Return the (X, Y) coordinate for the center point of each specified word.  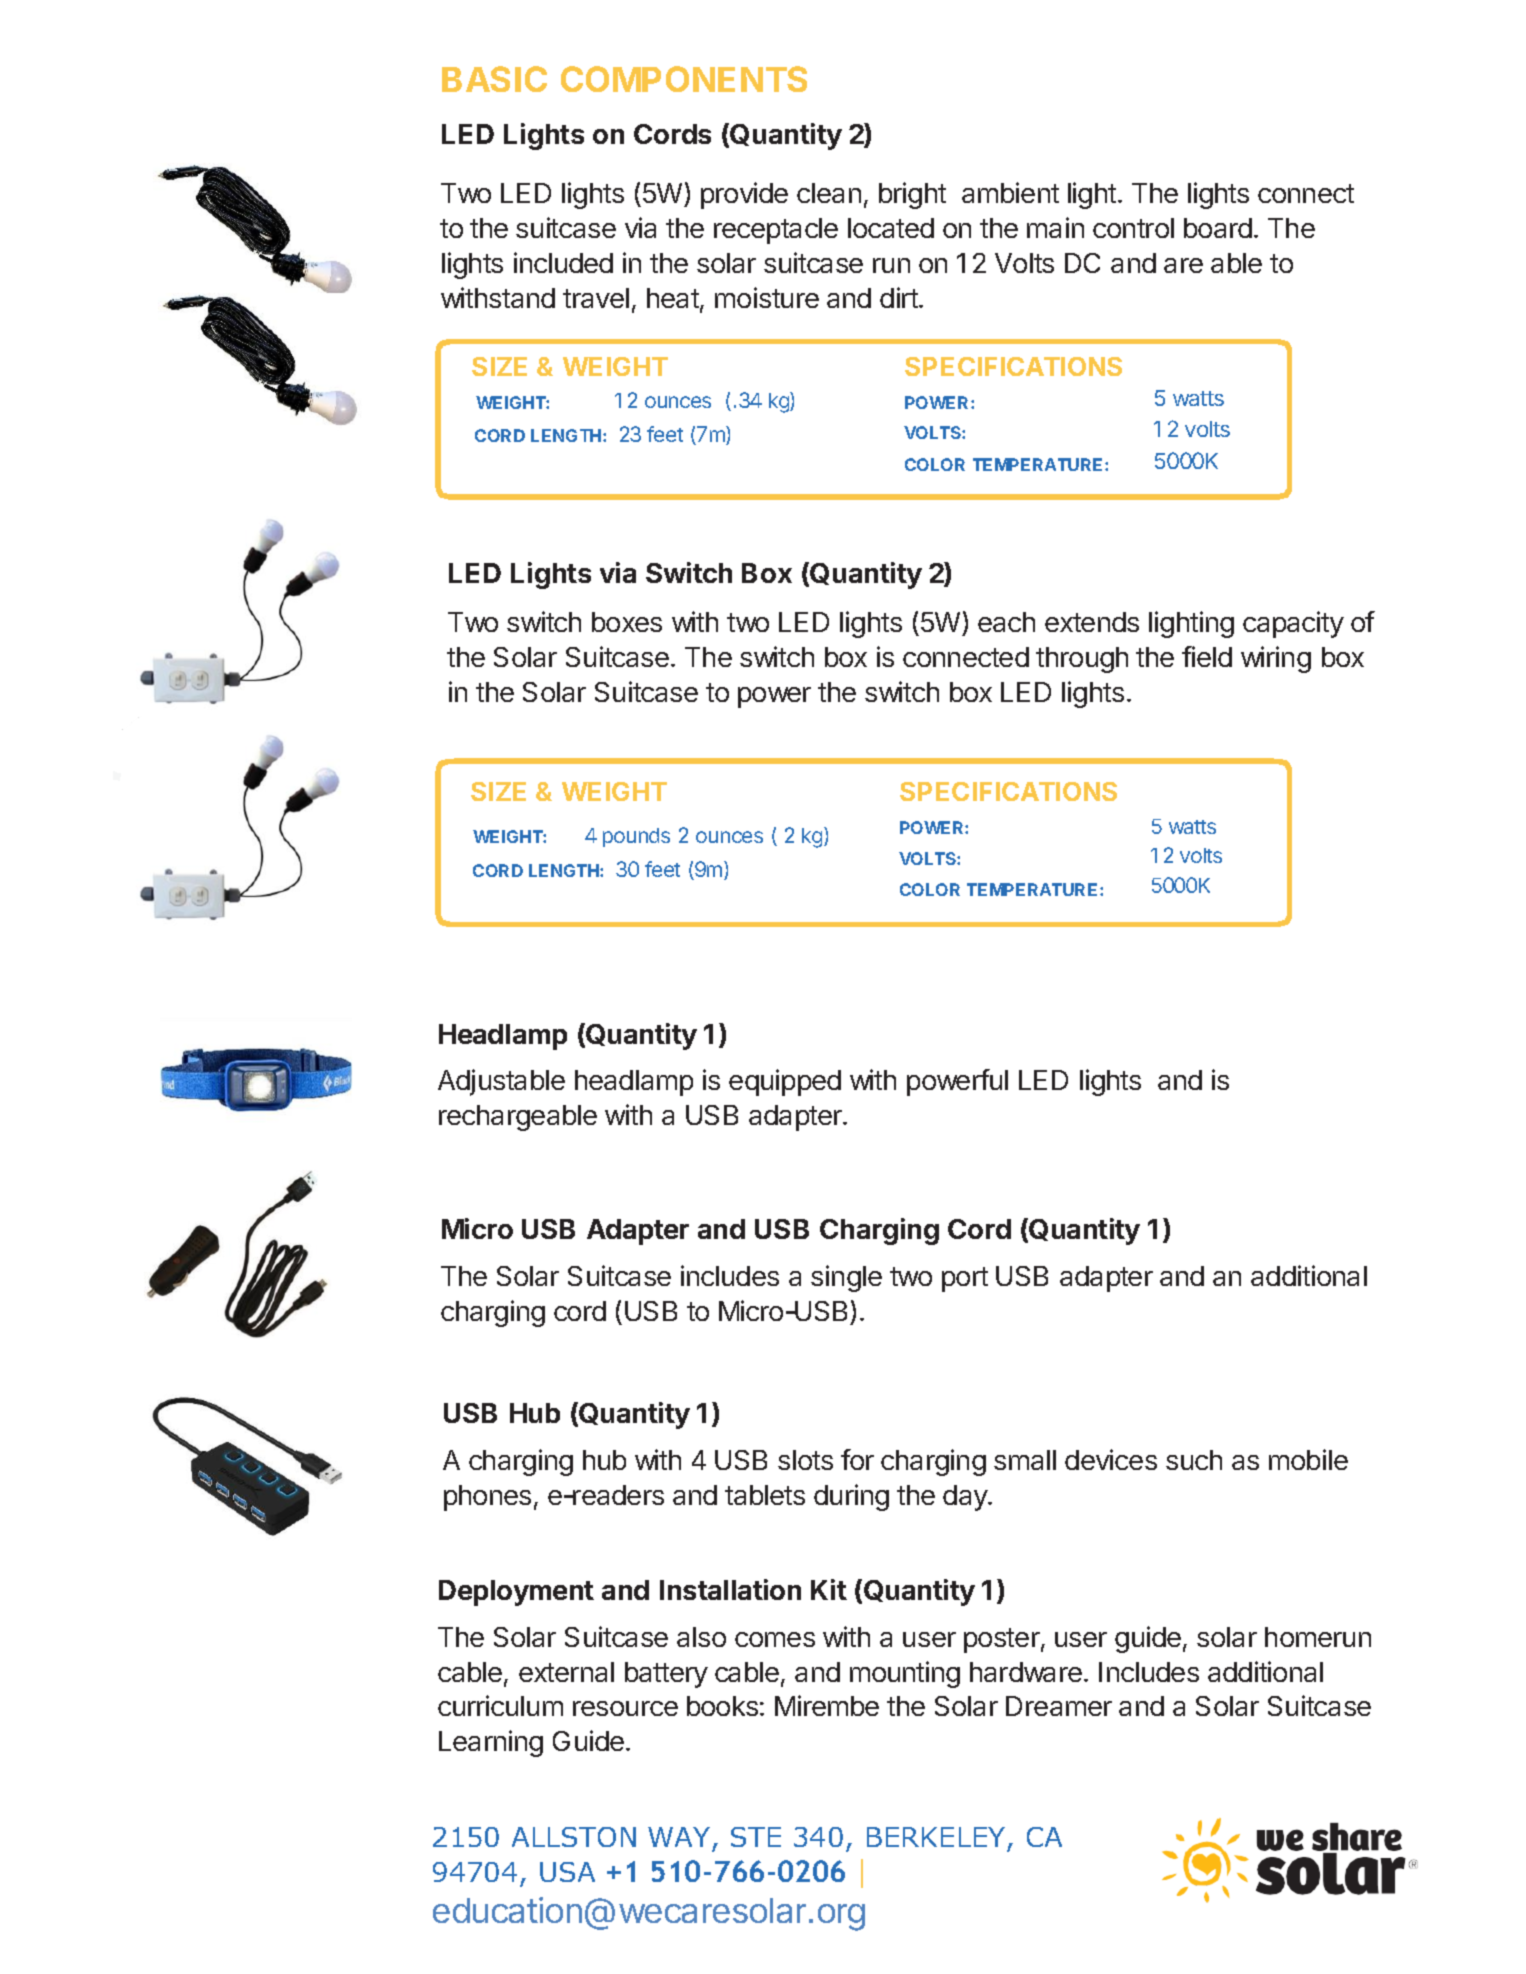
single (846, 1278)
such (1194, 1460)
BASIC (494, 79)
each (1006, 622)
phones (487, 1498)
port (965, 1279)
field (1207, 656)
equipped (785, 1082)
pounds (636, 837)
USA (567, 1872)
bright (912, 195)
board (1218, 228)
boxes (627, 622)
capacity (1293, 624)
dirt (900, 297)
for (857, 1459)
